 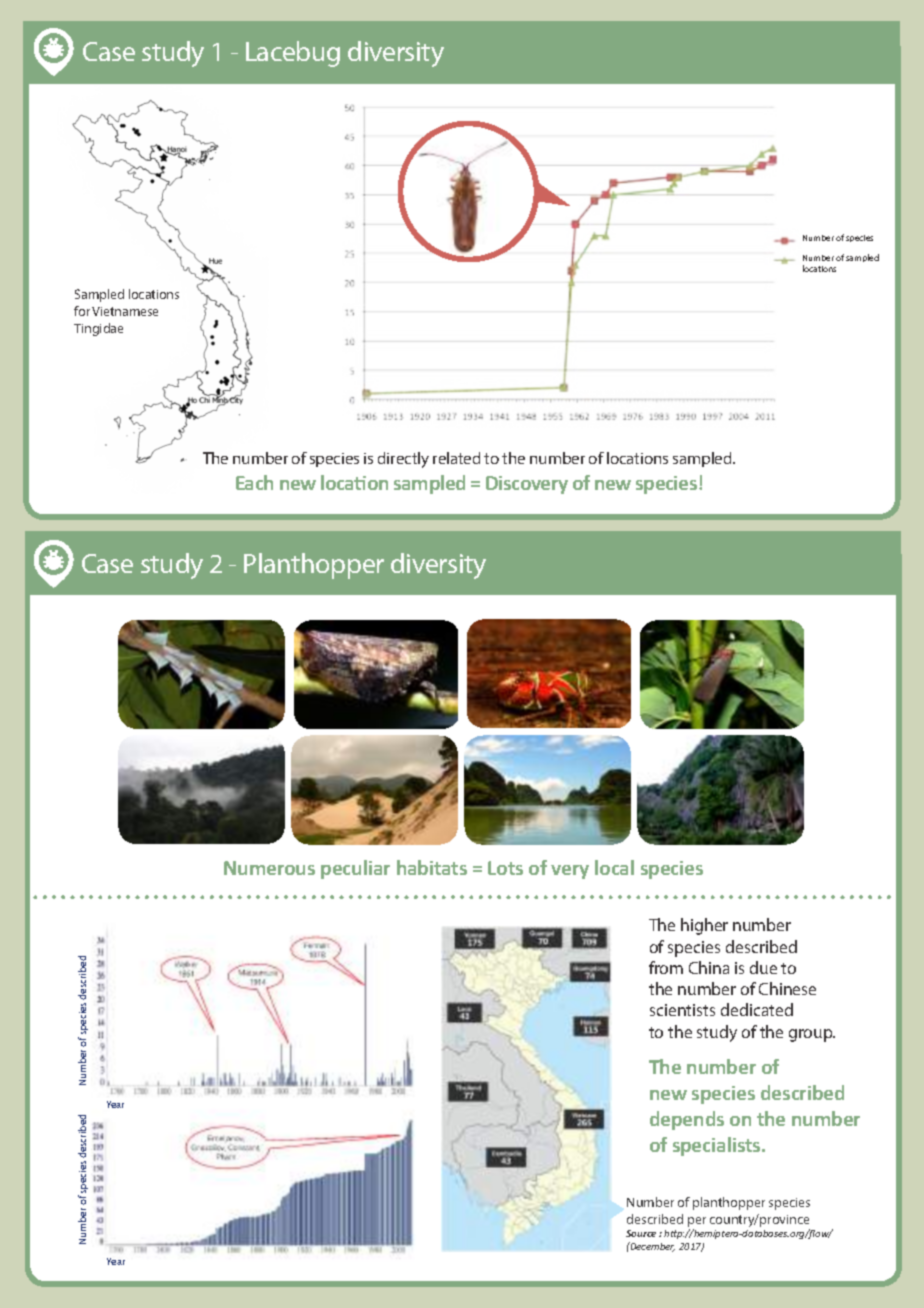 What do you see at coordinates (666, 967) in the screenshot?
I see `from` at bounding box center [666, 967].
